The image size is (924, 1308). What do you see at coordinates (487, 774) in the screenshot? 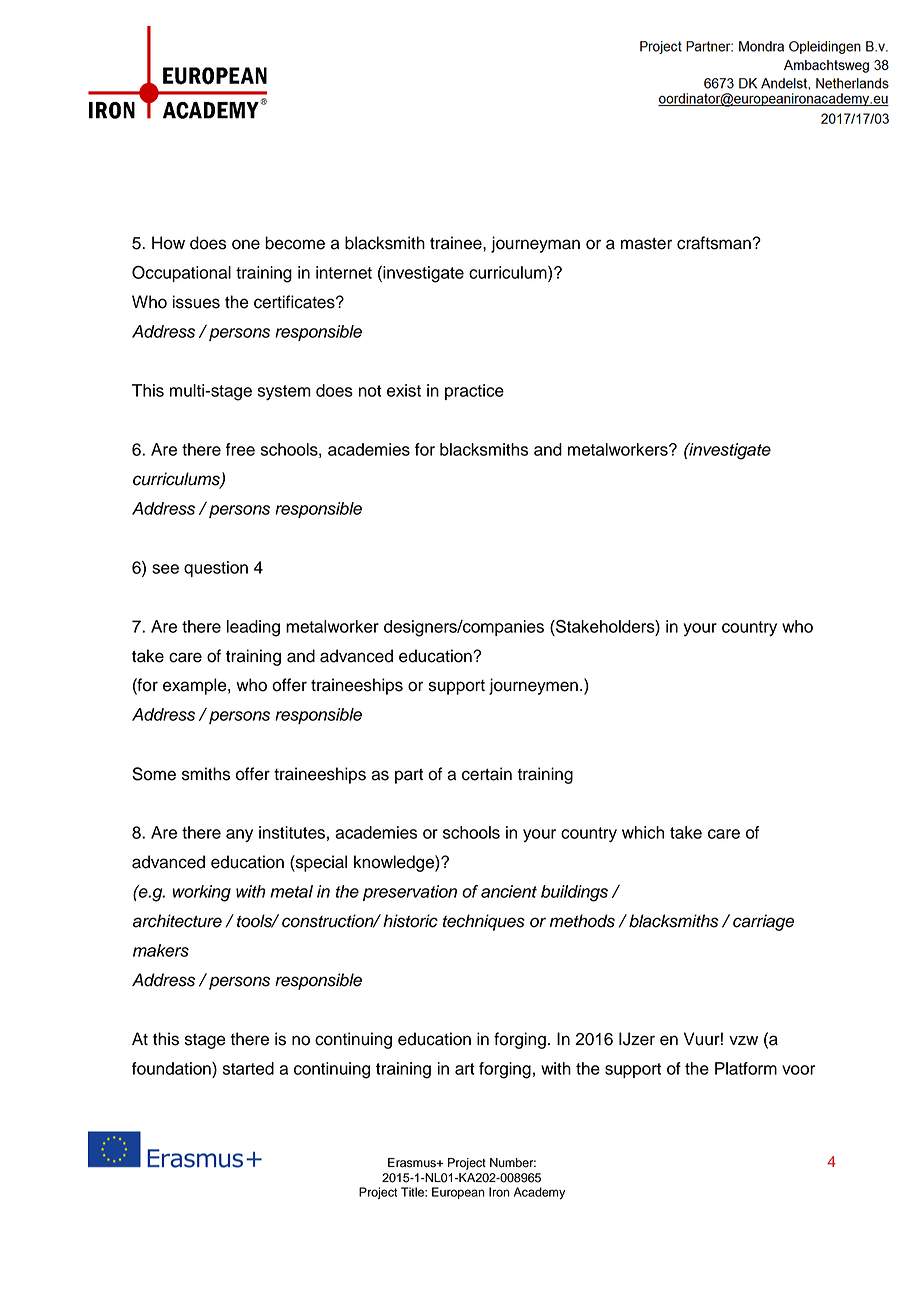
I see `certain` at bounding box center [487, 774].
